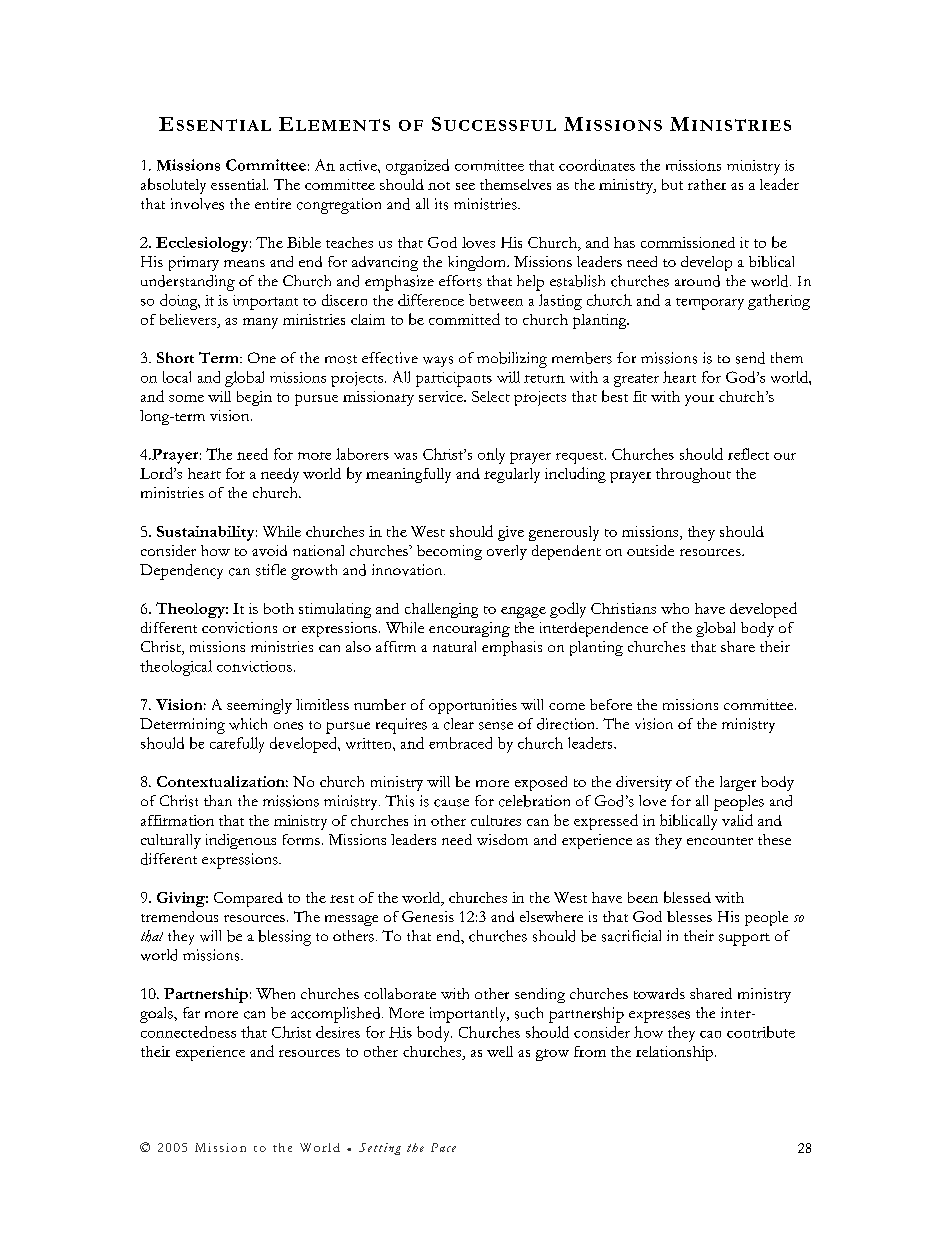 This screenshot has width=952, height=1233. I want to click on only, so click(491, 456).
